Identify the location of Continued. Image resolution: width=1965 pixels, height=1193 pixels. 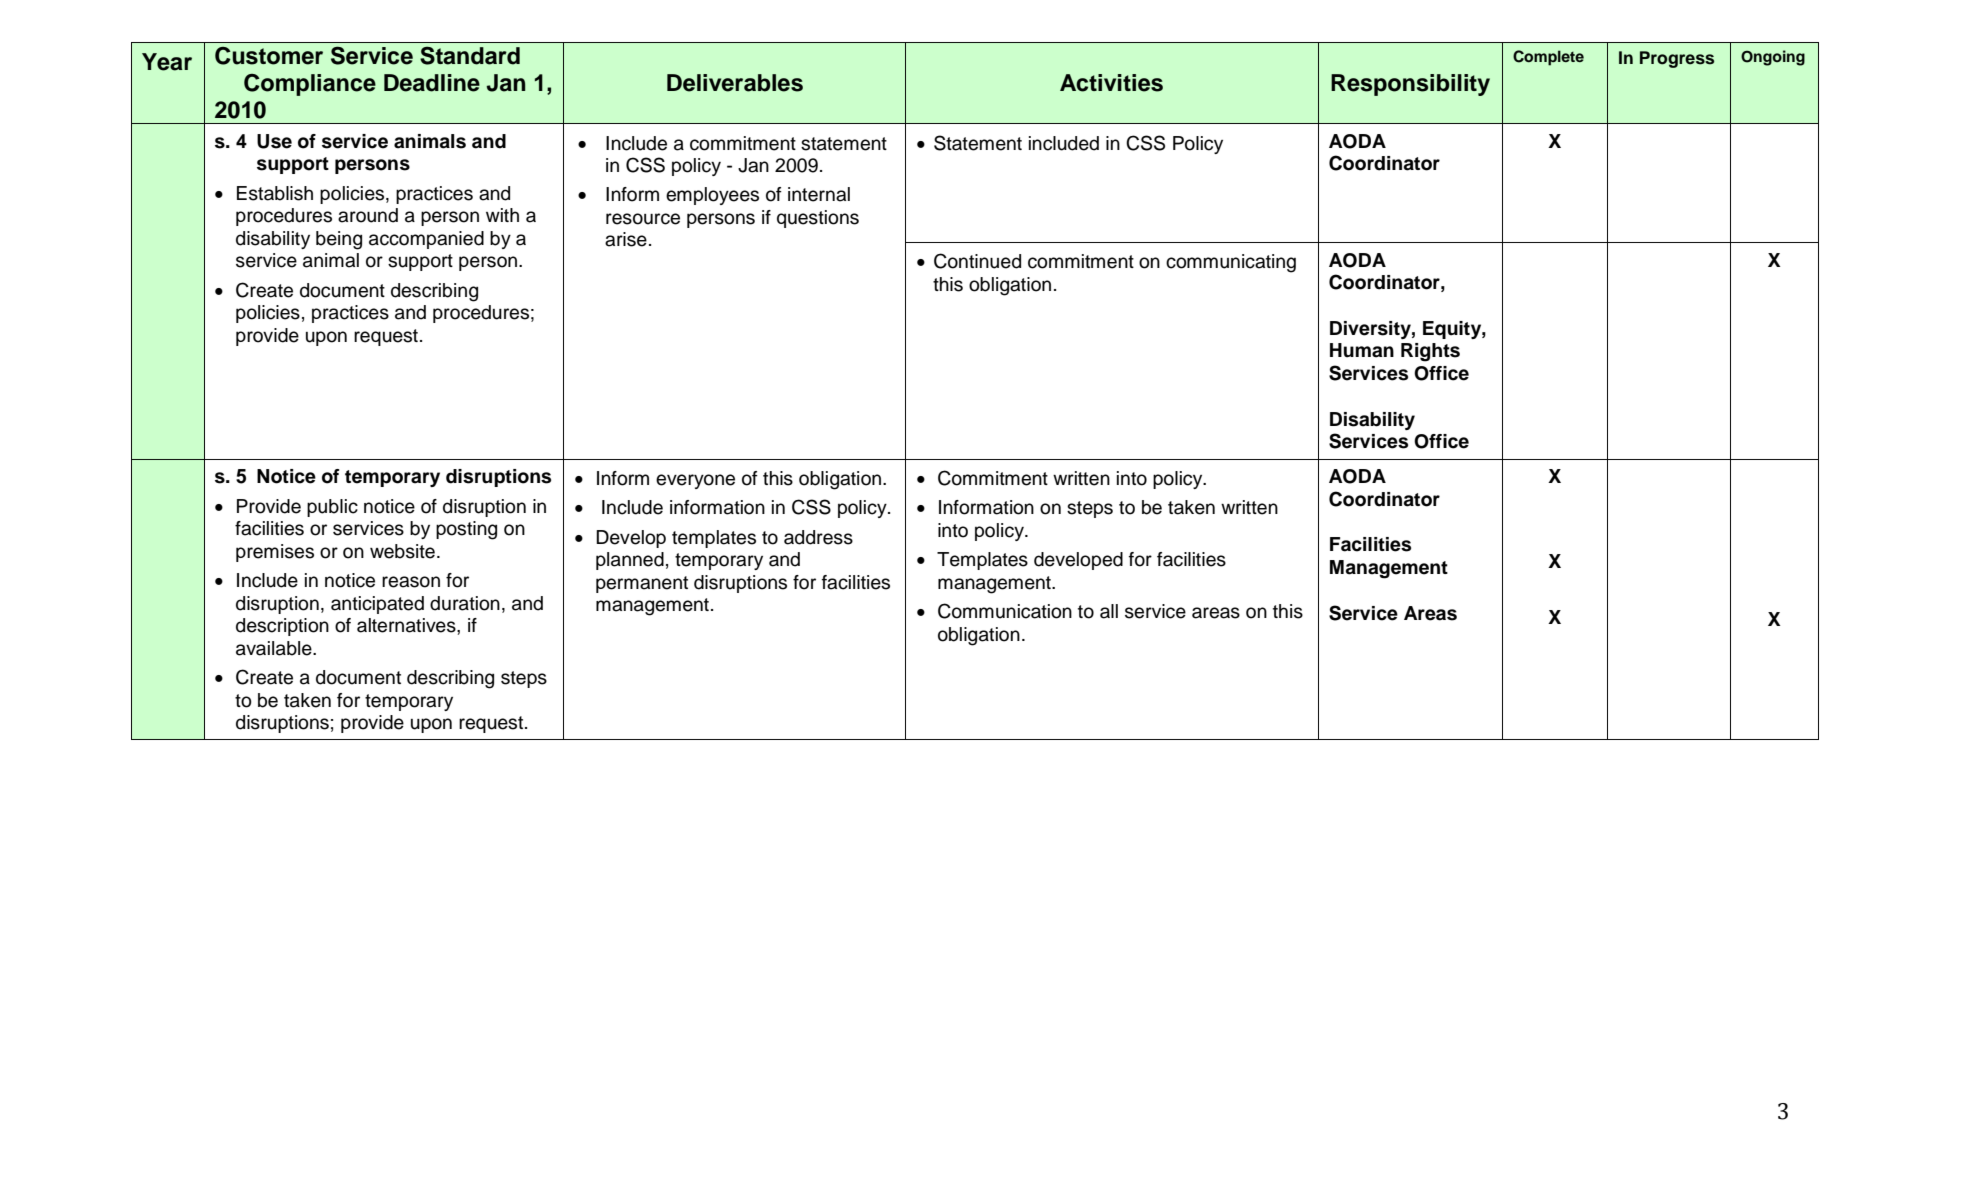
(977, 261).
